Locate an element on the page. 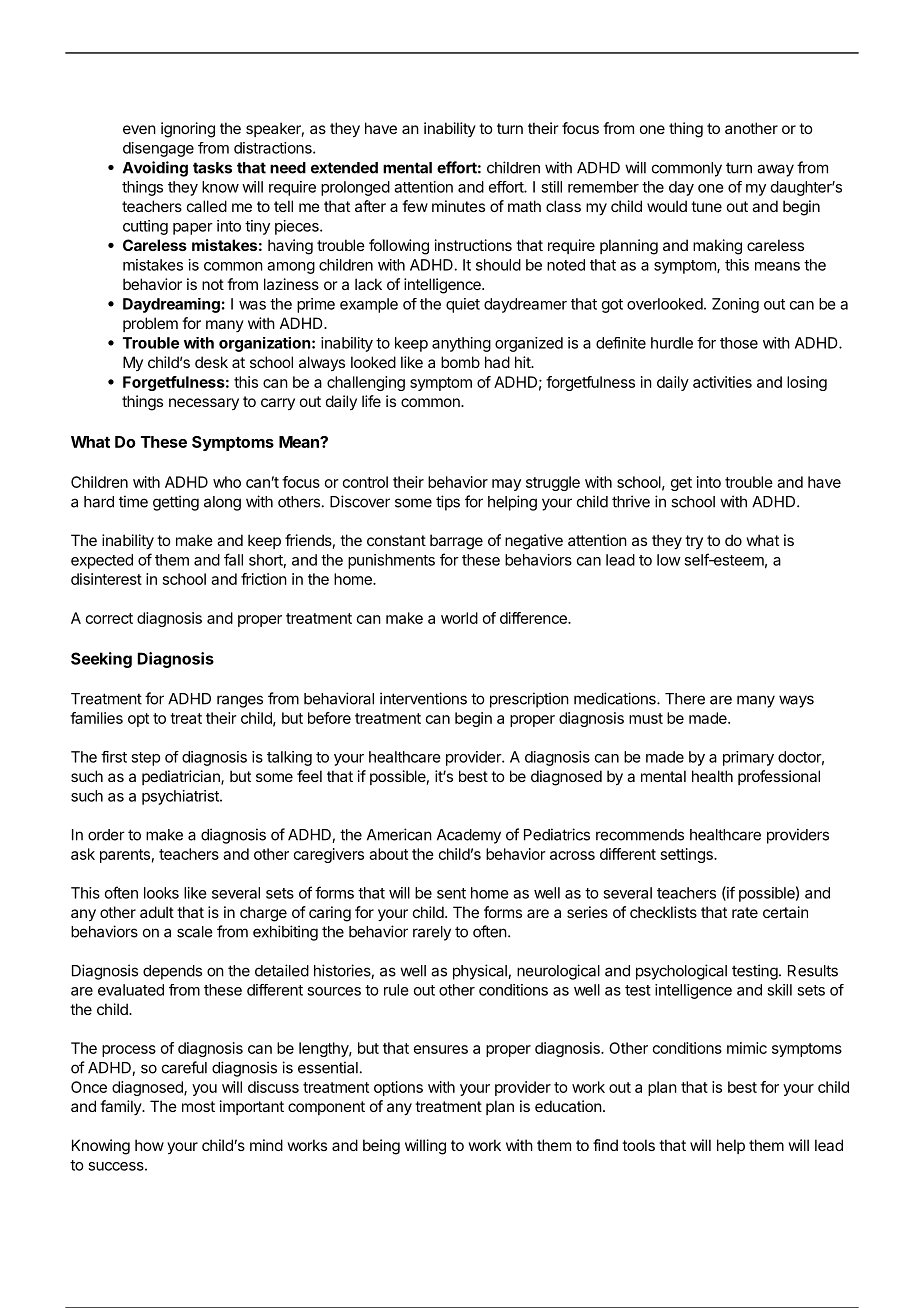  tools is located at coordinates (638, 1145).
